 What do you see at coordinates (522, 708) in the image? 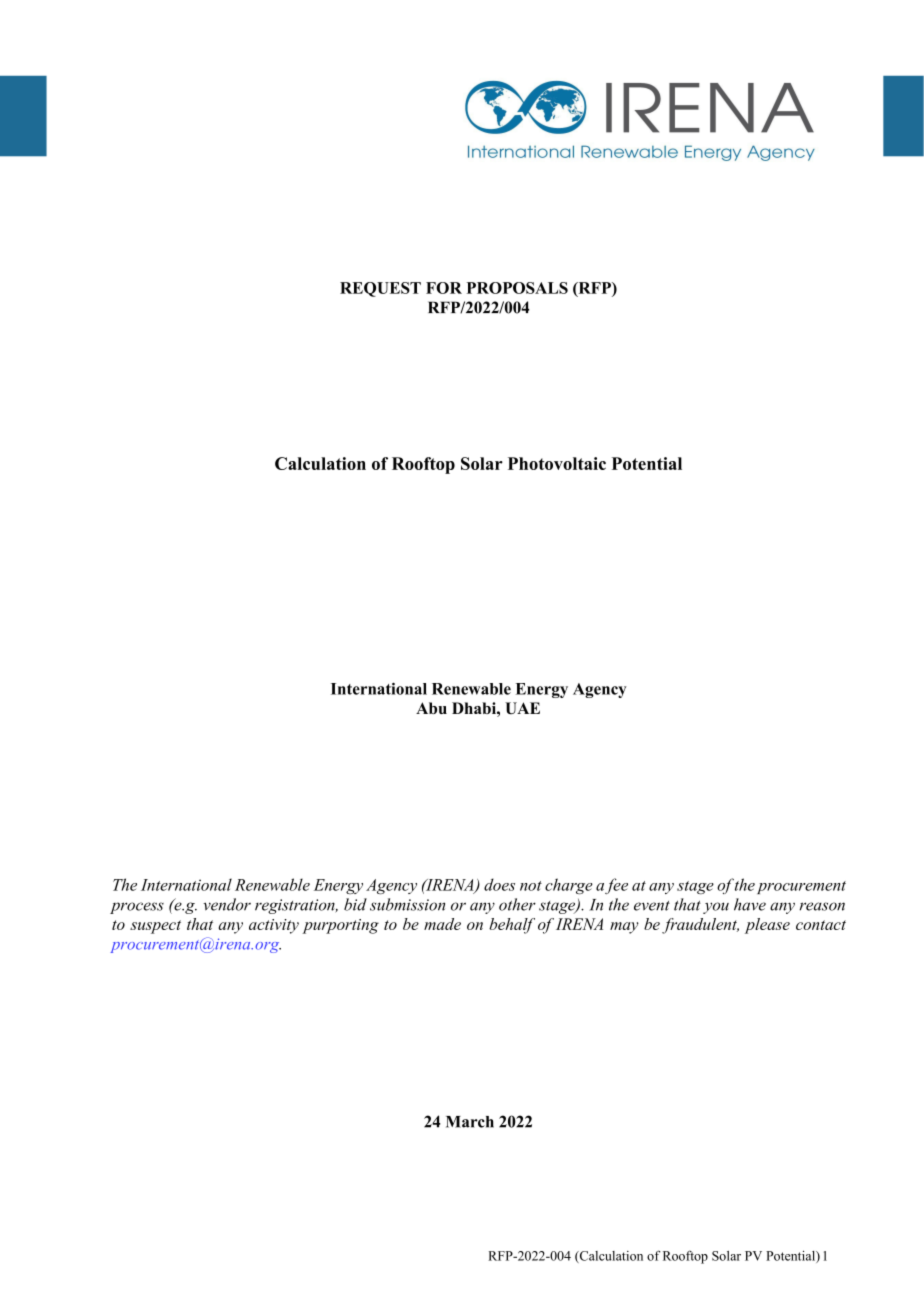
I see `UAE` at bounding box center [522, 708].
